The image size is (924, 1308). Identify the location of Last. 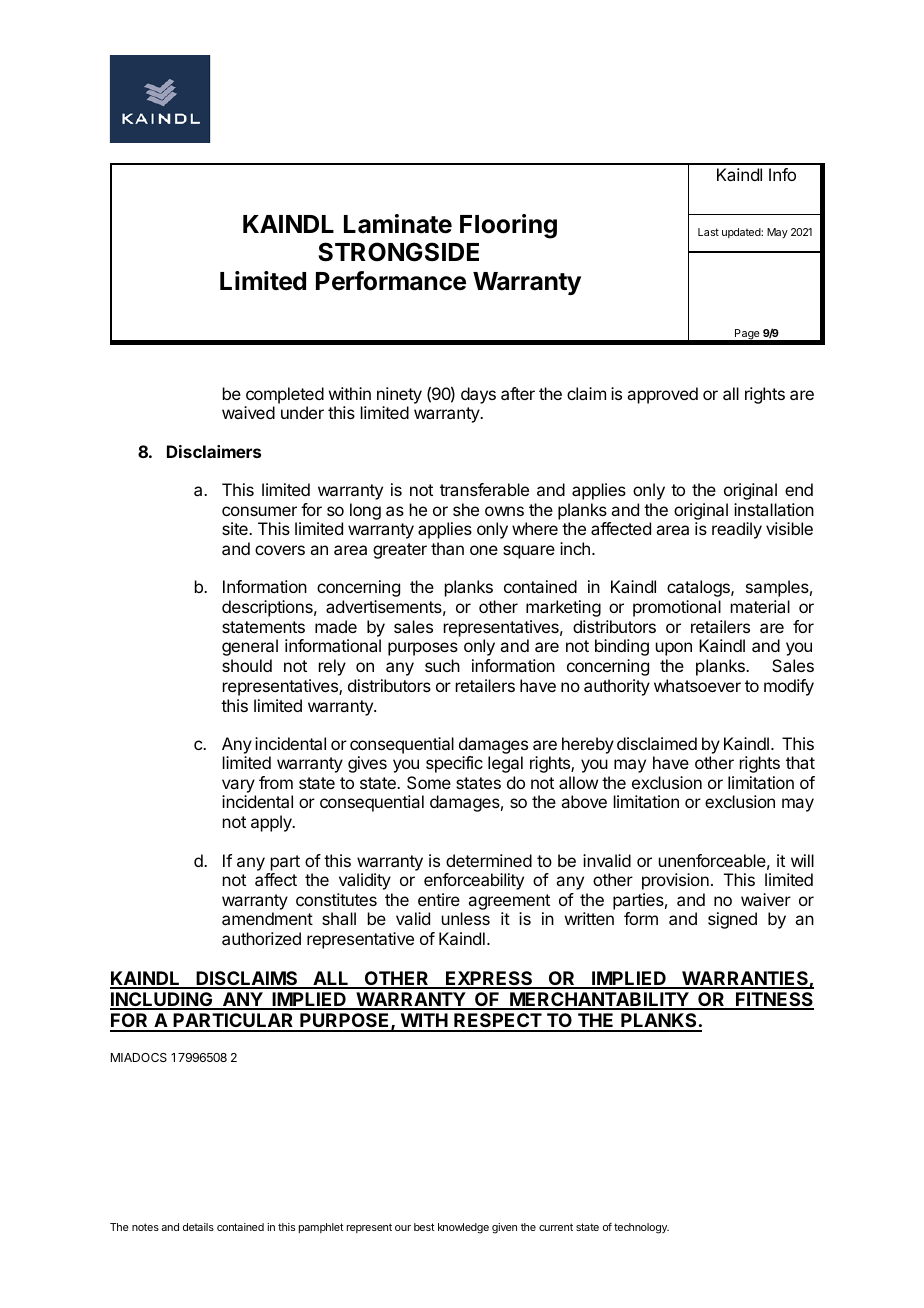
(708, 232).
